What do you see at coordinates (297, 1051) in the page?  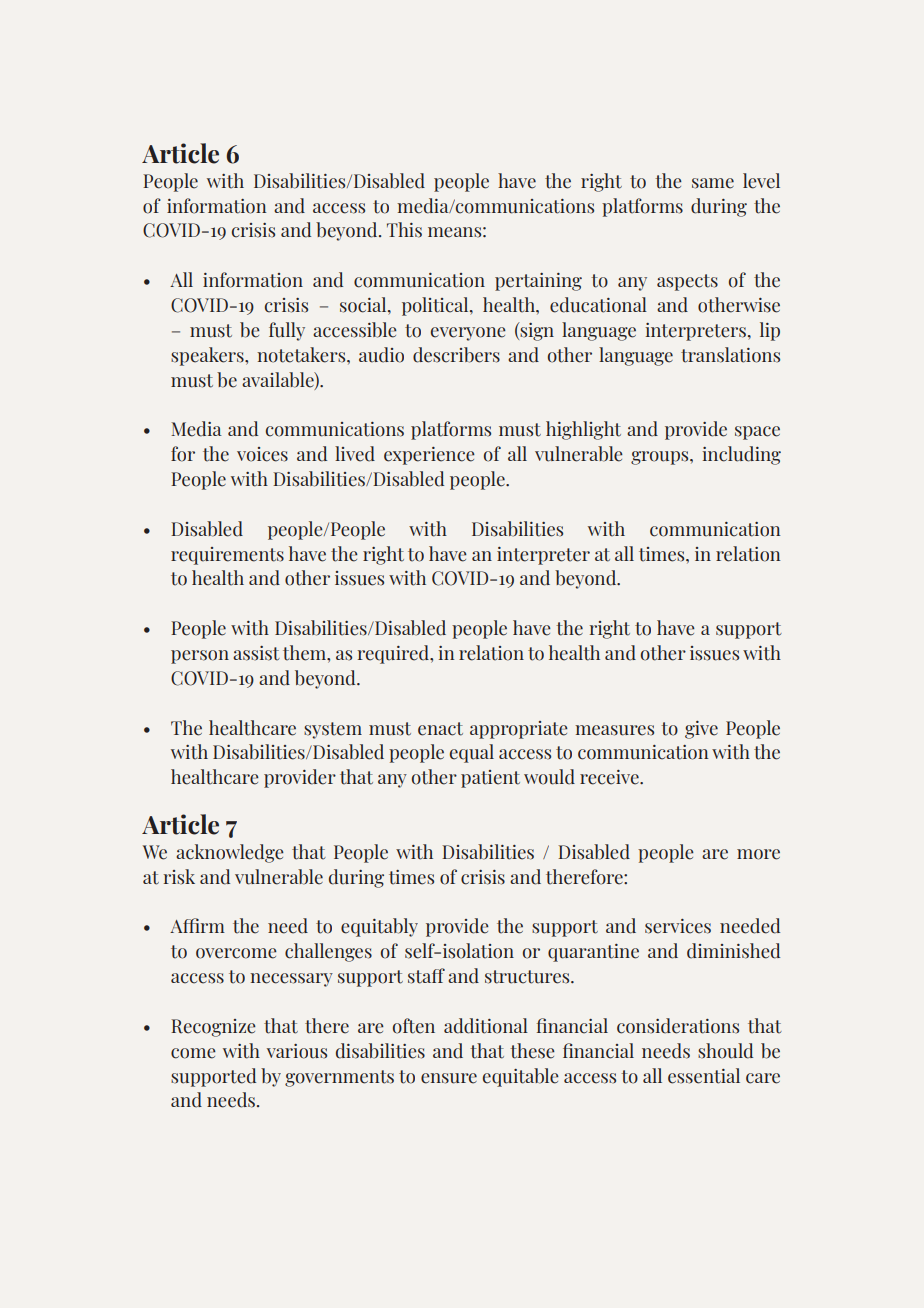 I see `various` at bounding box center [297, 1051].
